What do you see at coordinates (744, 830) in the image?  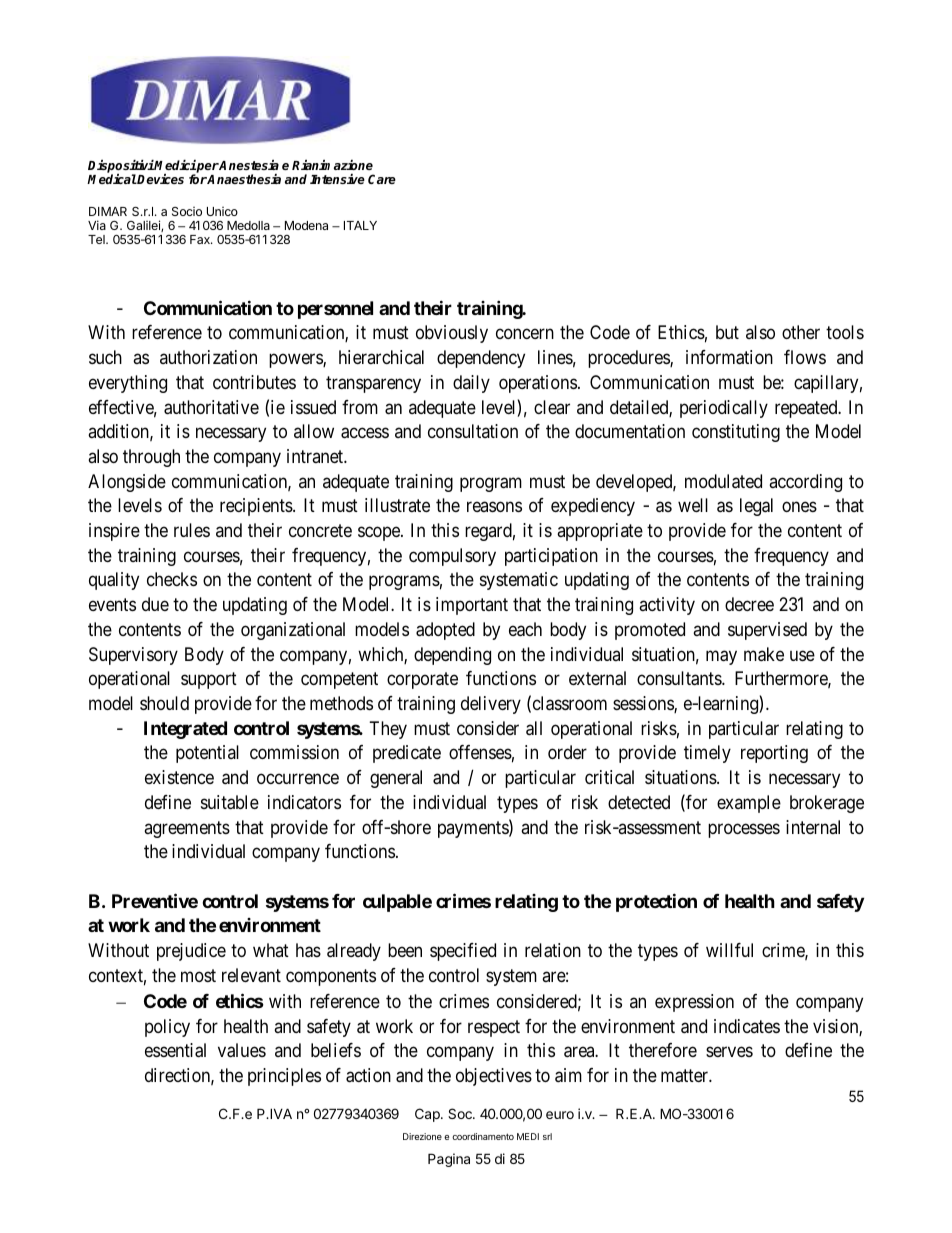 I see `processes` at bounding box center [744, 830].
